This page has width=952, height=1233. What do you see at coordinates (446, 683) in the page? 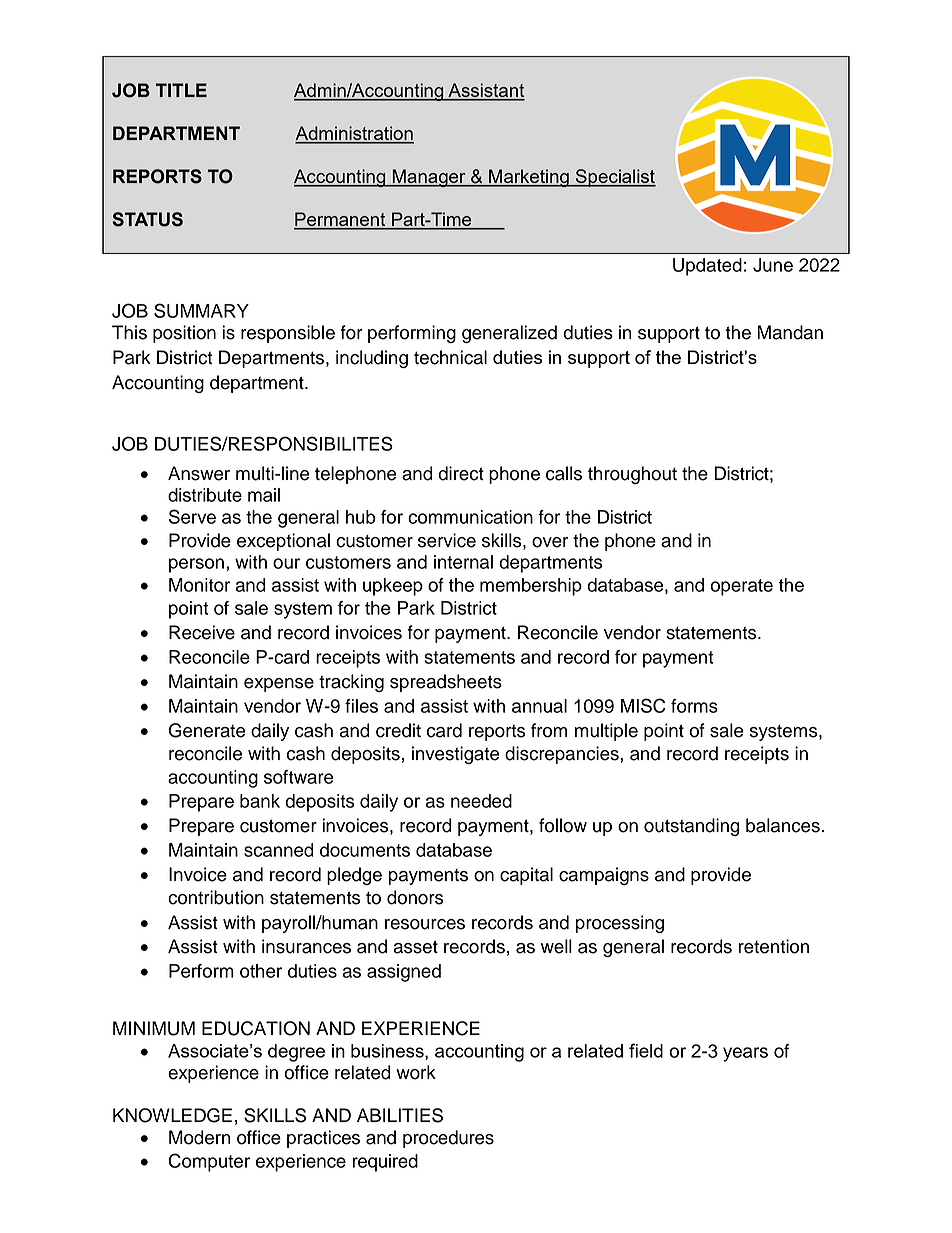
I see `spreadsheets` at bounding box center [446, 683].
